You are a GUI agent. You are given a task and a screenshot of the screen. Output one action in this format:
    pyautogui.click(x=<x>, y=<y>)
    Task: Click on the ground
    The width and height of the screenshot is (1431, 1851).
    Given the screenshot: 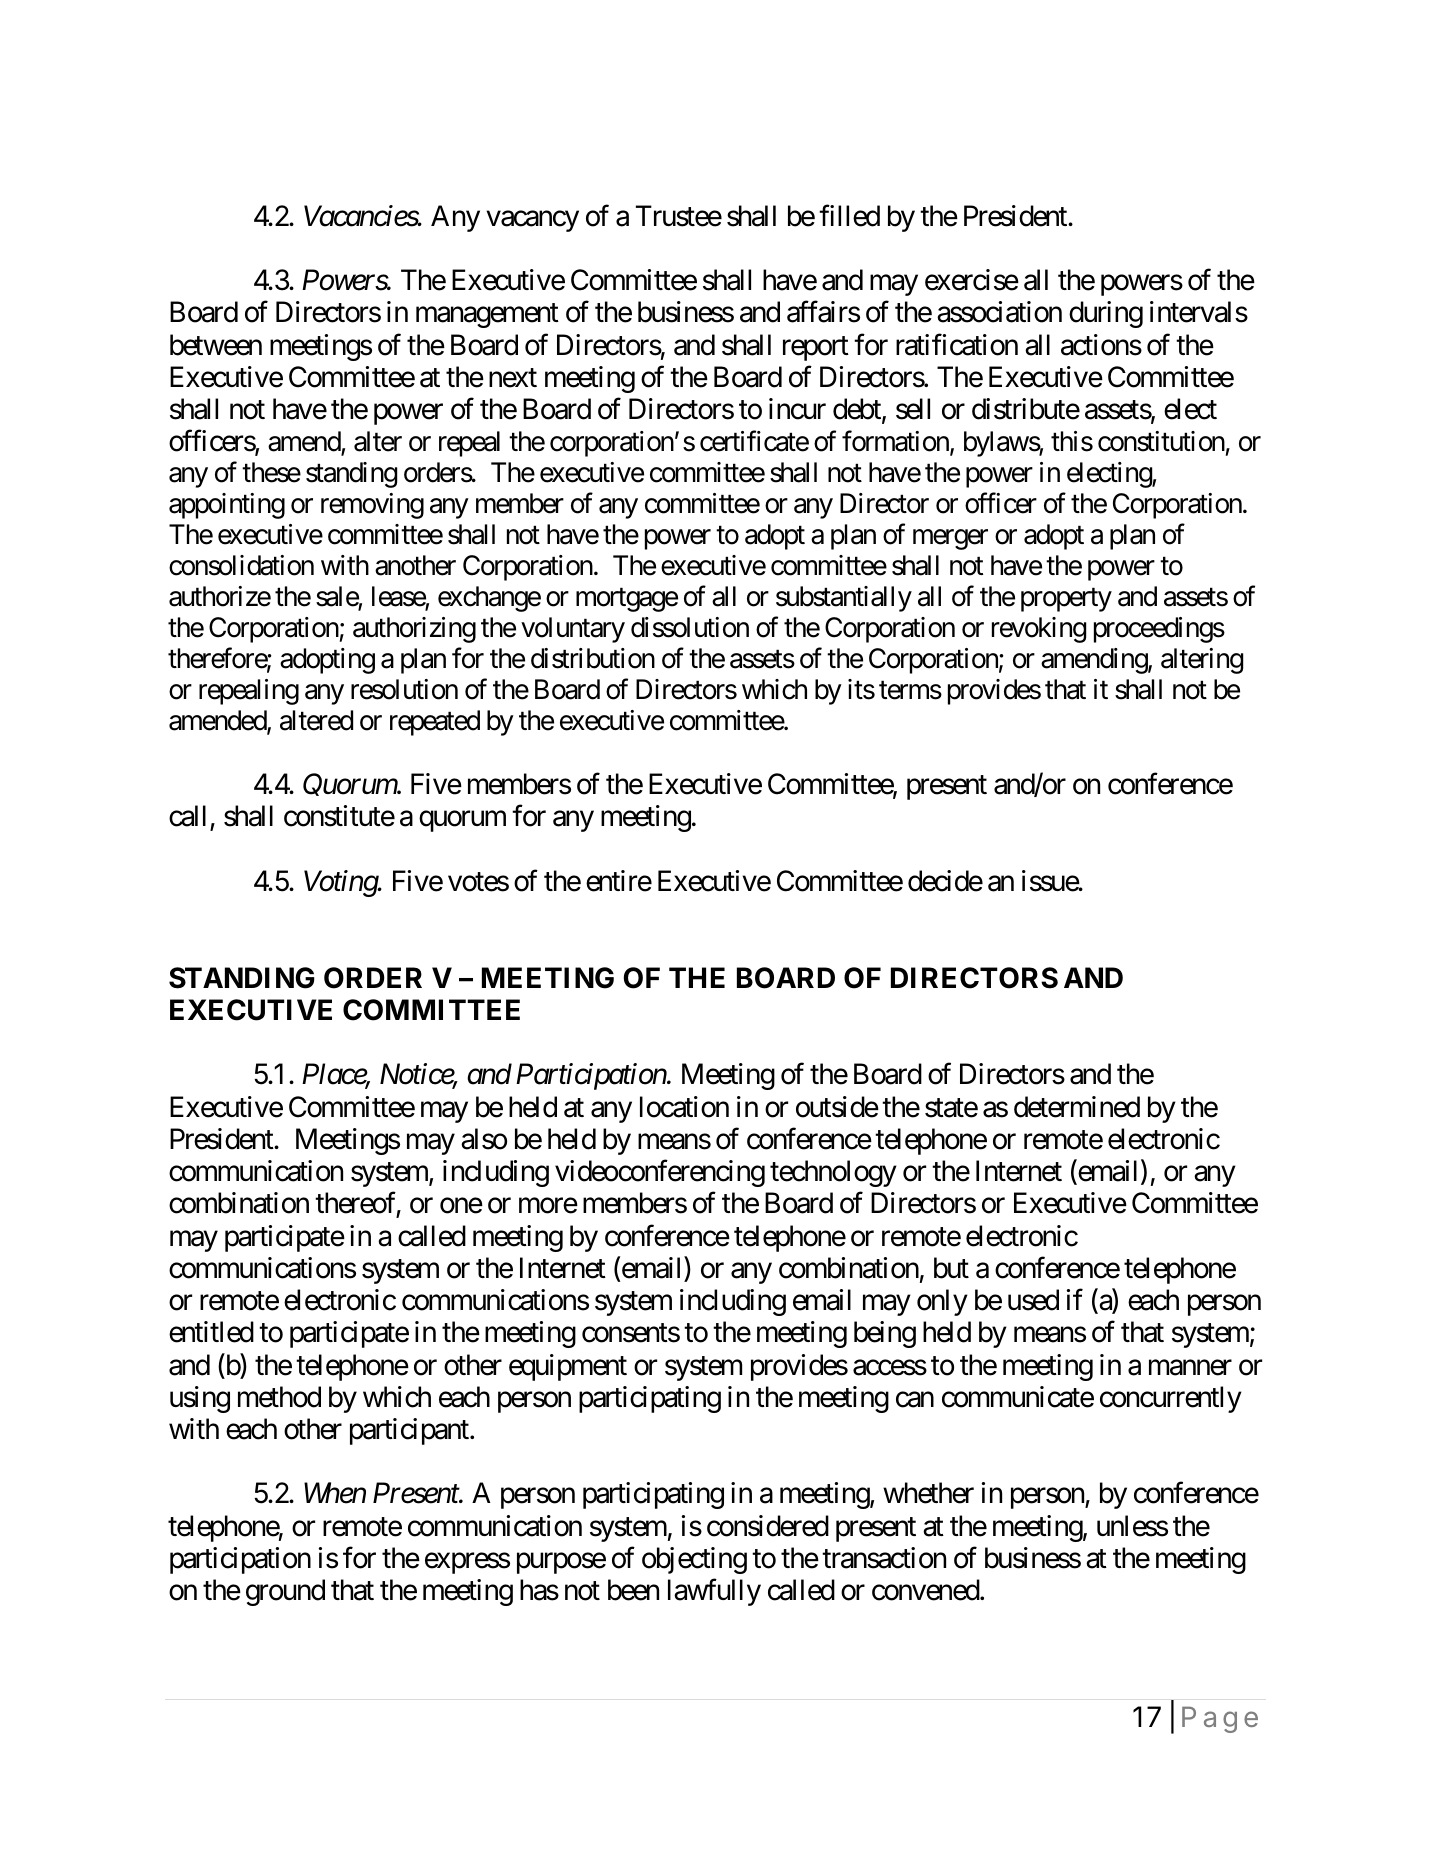 What is the action you would take?
    pyautogui.click(x=285, y=1592)
